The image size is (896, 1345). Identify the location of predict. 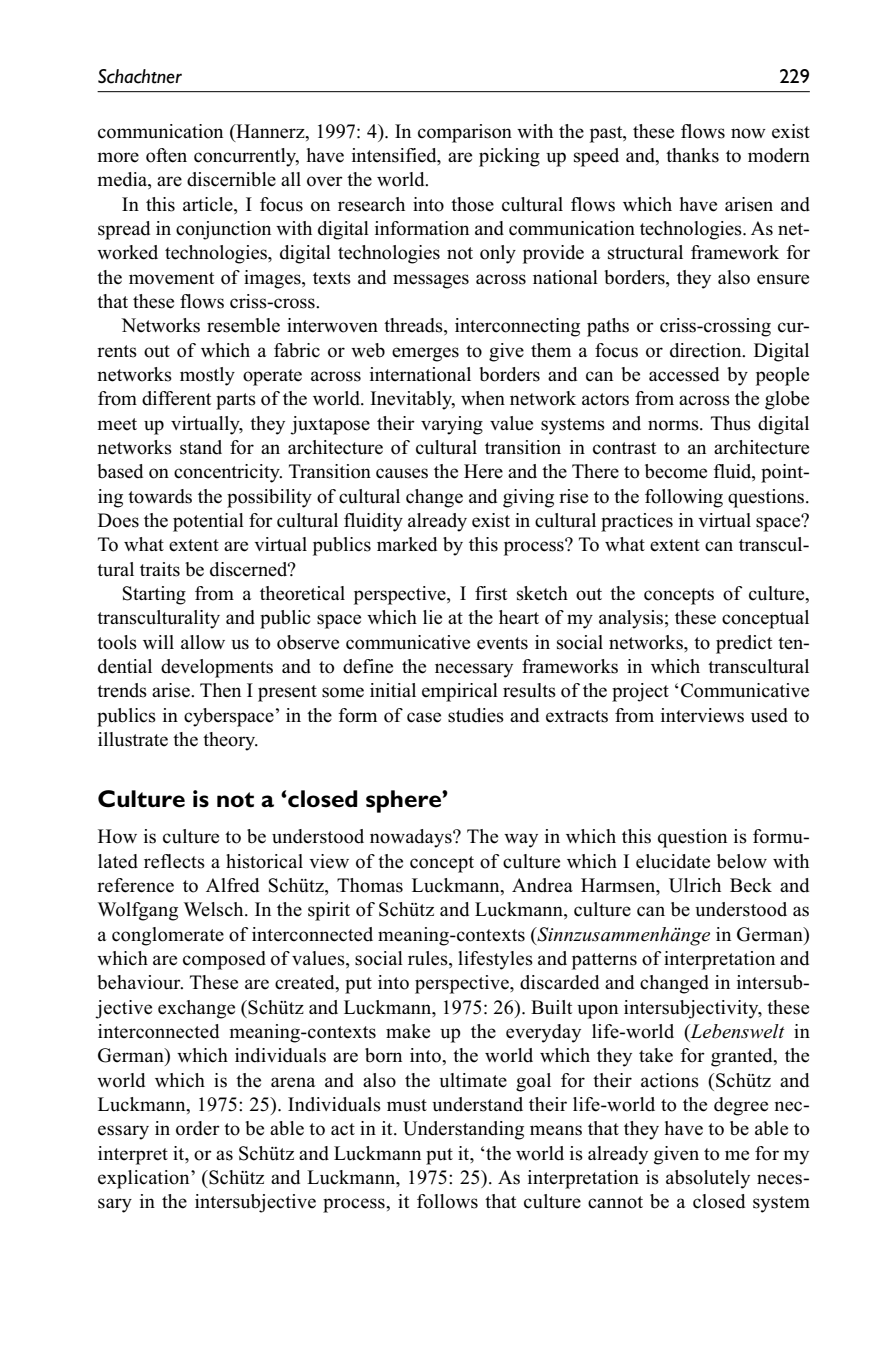
(744, 644).
